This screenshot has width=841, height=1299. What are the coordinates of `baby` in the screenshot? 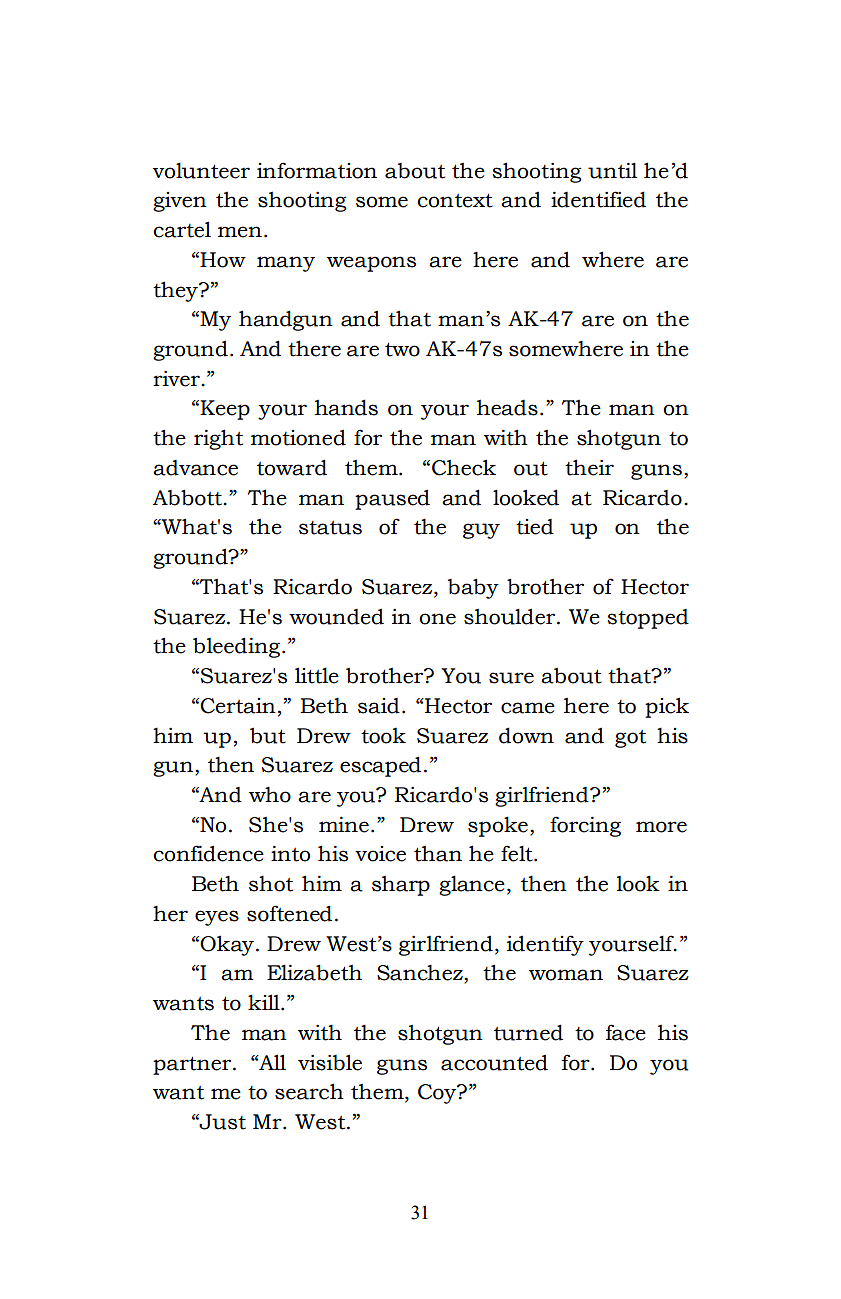 It's located at (473, 588).
